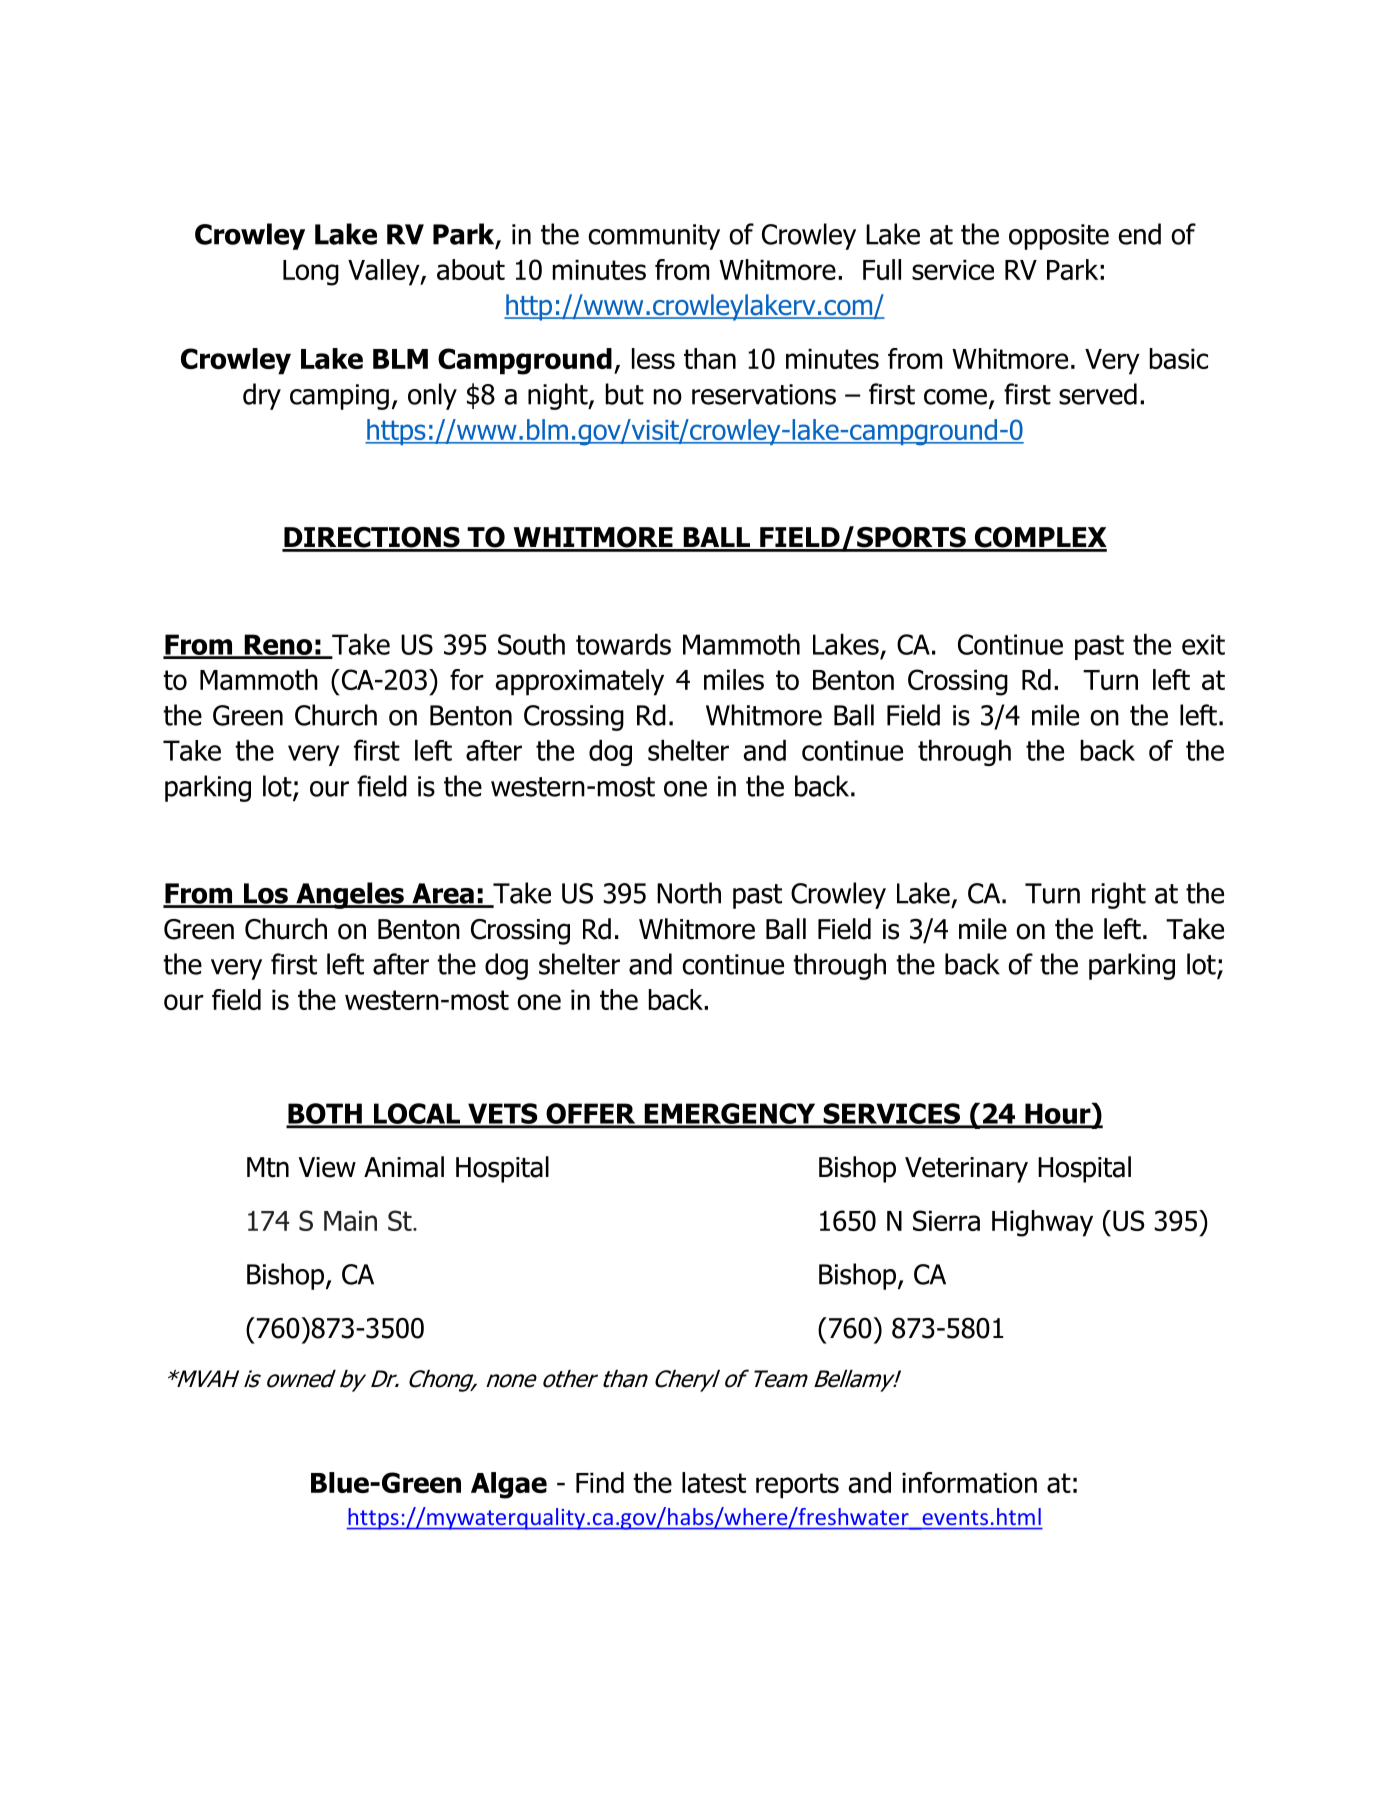 The image size is (1389, 1797). What do you see at coordinates (531, 644) in the document?
I see `South` at bounding box center [531, 644].
